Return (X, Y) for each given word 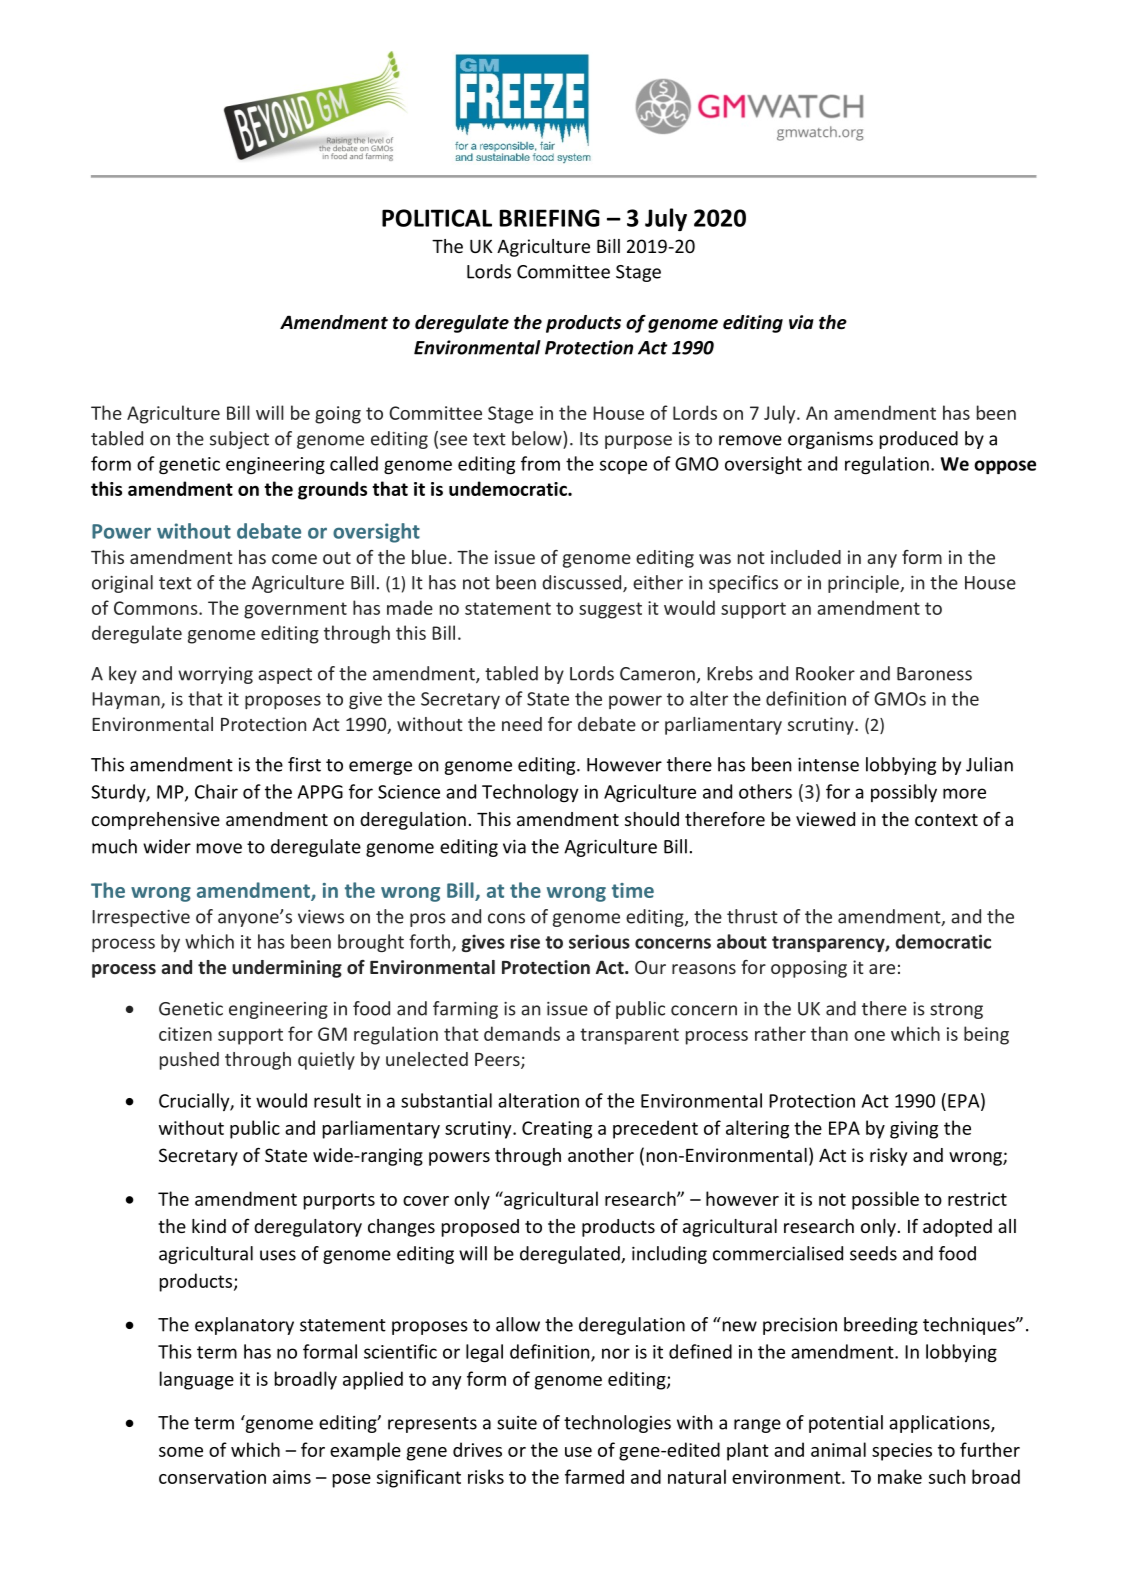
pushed (189, 1061)
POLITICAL (437, 218)
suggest (610, 610)
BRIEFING (550, 218)
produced (919, 440)
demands (522, 1033)
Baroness (934, 674)
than (829, 1033)
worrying (215, 675)
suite (517, 1423)
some (181, 1452)
